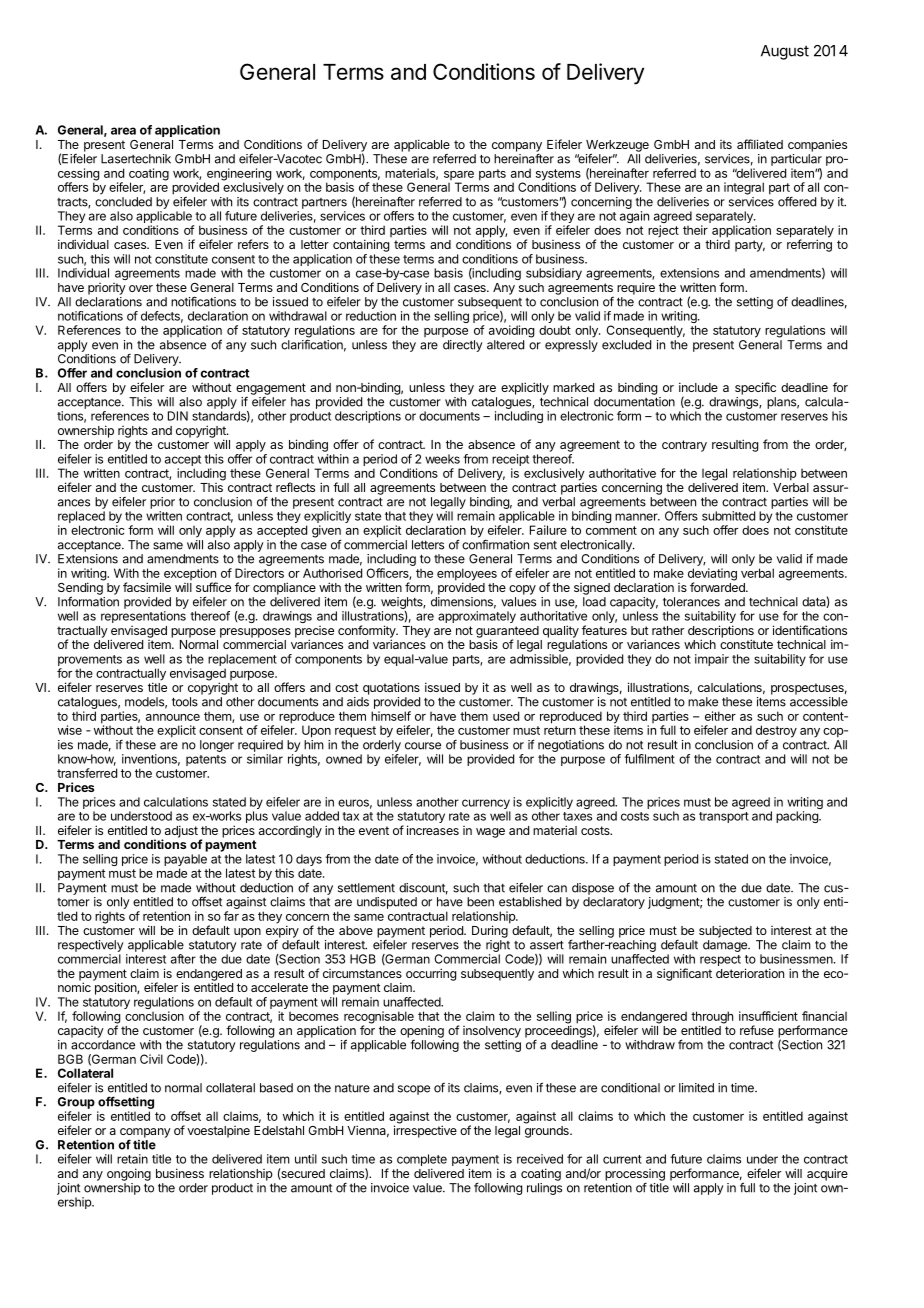 This document has width=924, height=1308. What do you see at coordinates (141, 288) in the document?
I see `over` at bounding box center [141, 288].
